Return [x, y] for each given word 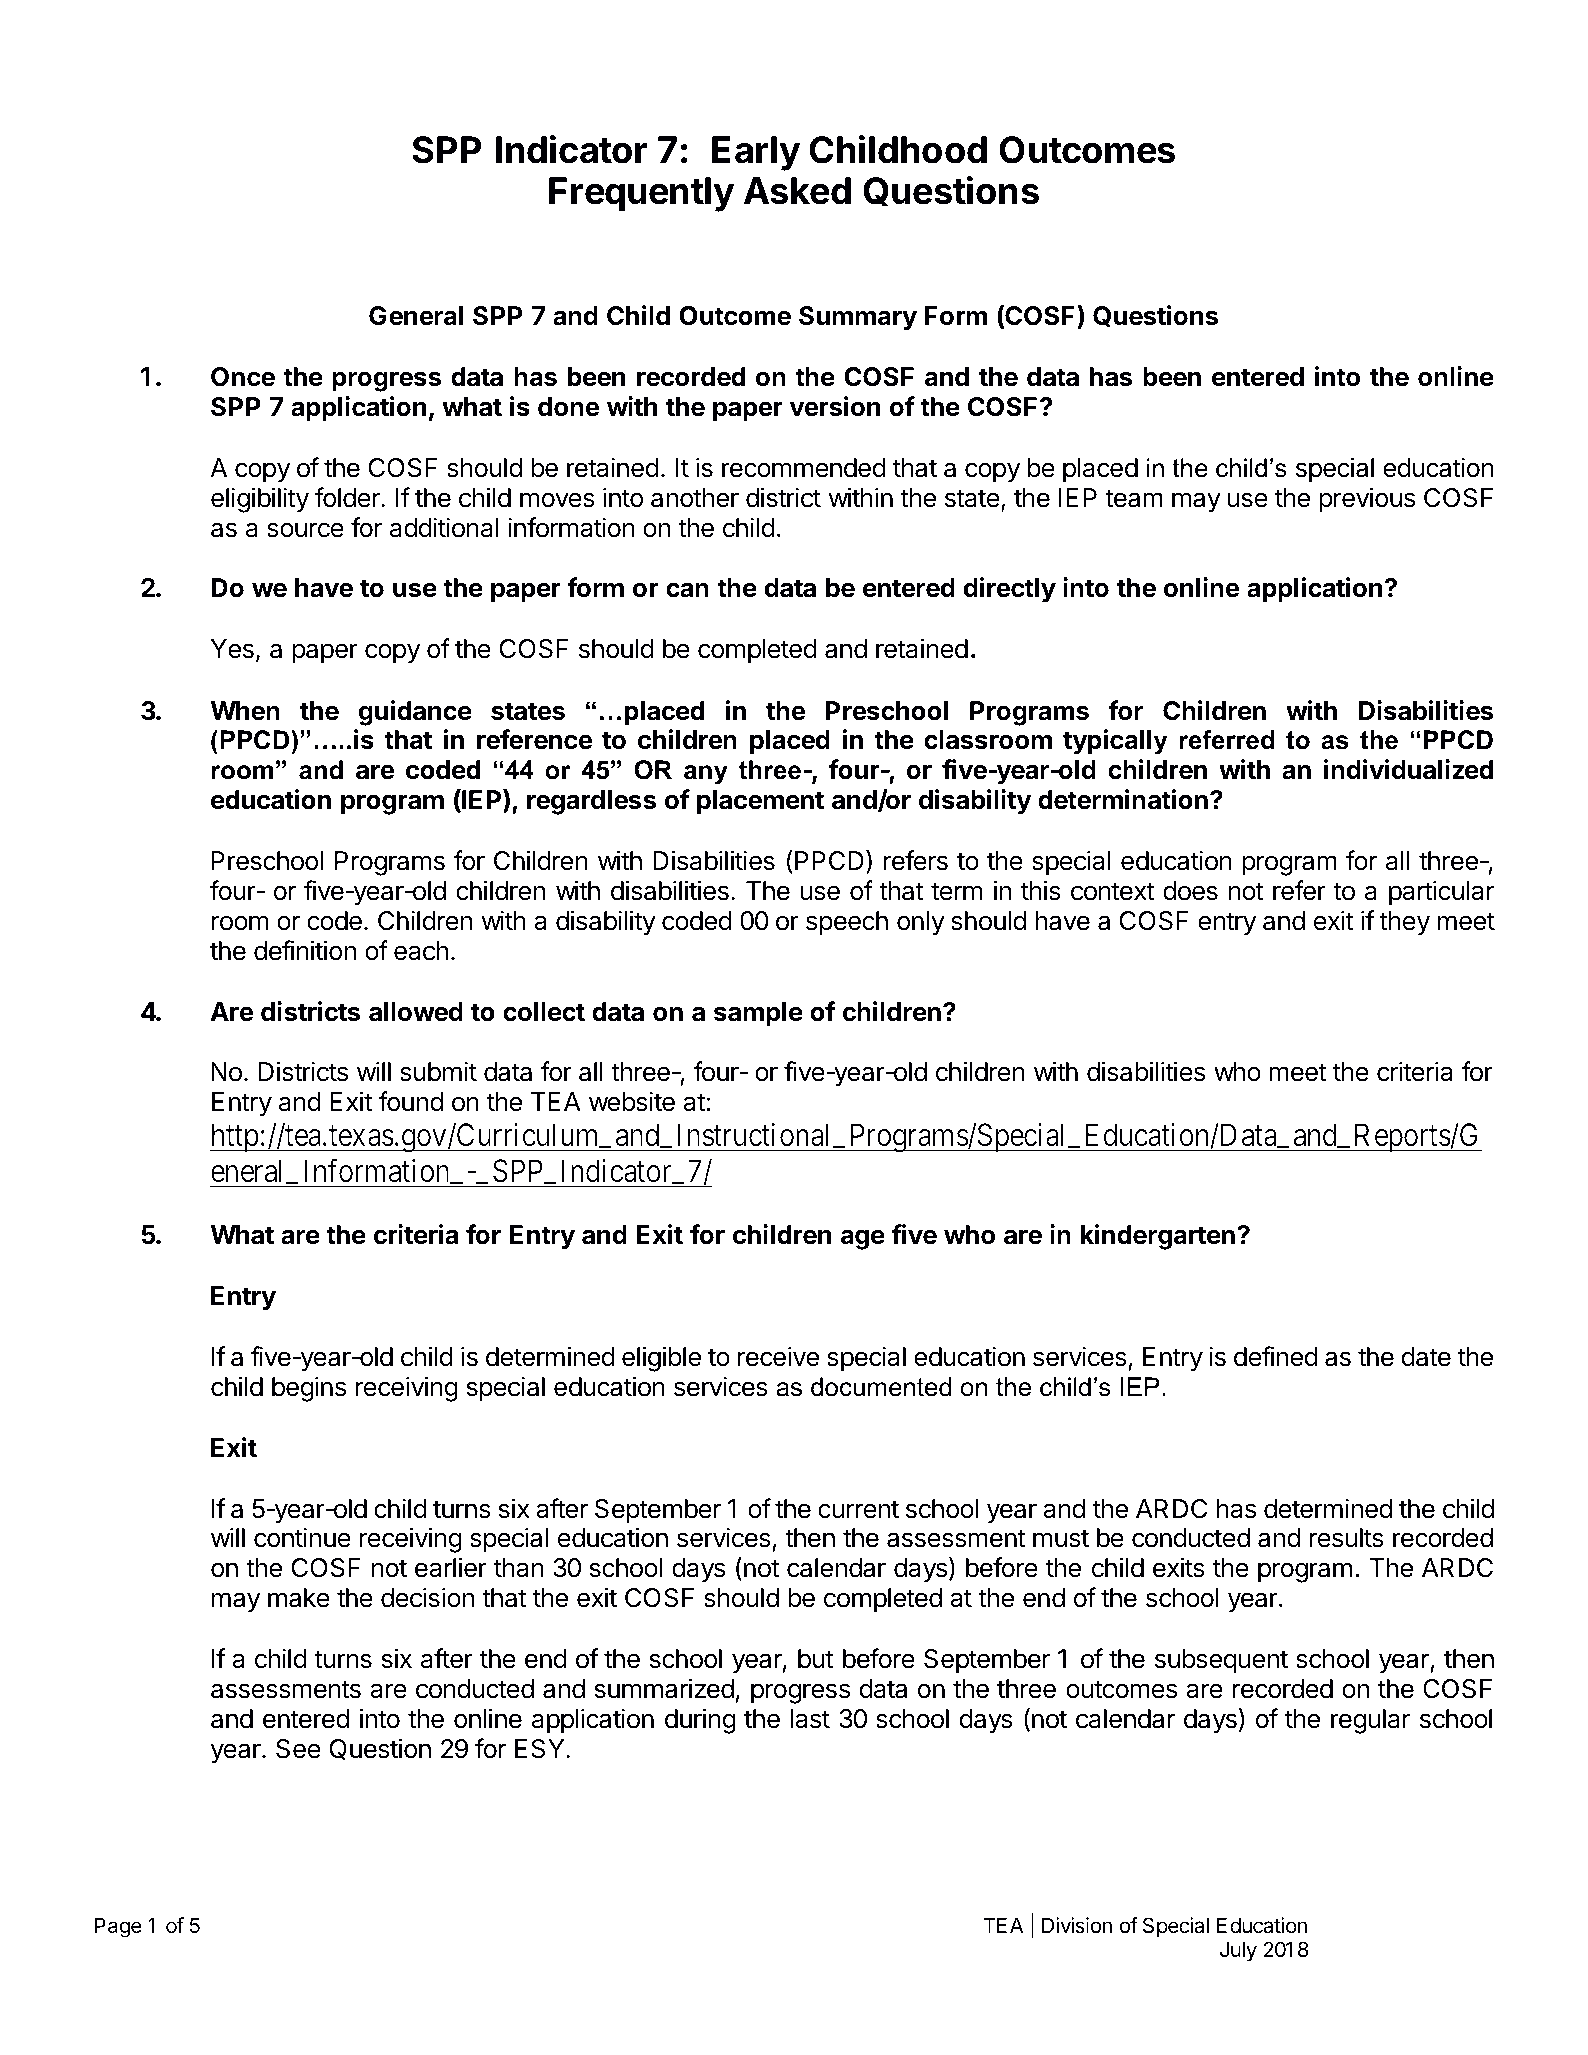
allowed [416, 1012]
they [1404, 923]
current [858, 1509]
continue [302, 1537]
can [687, 590]
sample [758, 1014]
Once [243, 377]
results [1346, 1538]
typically [1115, 742]
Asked [797, 191]
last [810, 1719]
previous [1367, 500]
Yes [232, 649]
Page [118, 1928]
